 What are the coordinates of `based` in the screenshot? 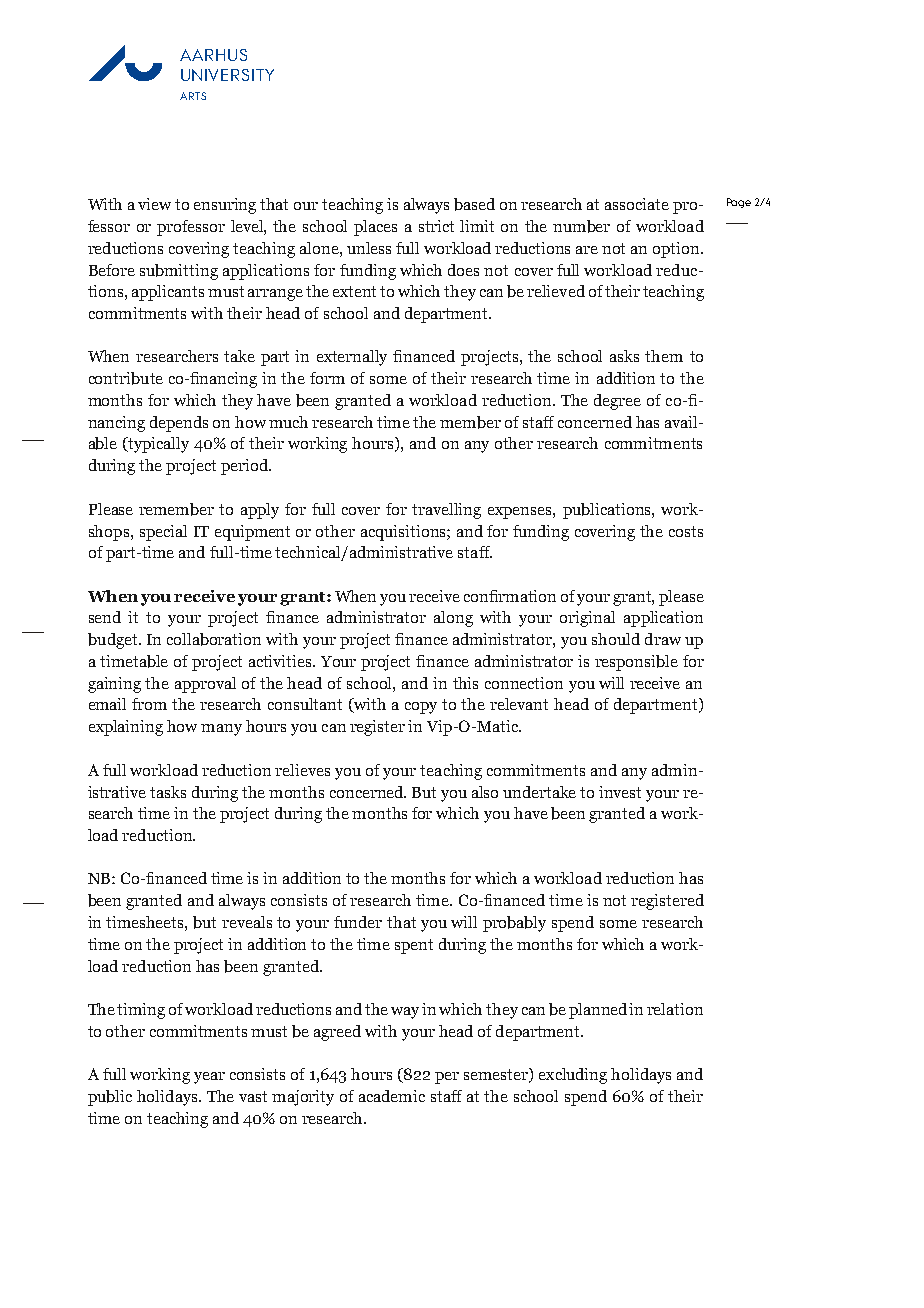 It's located at (474, 204).
